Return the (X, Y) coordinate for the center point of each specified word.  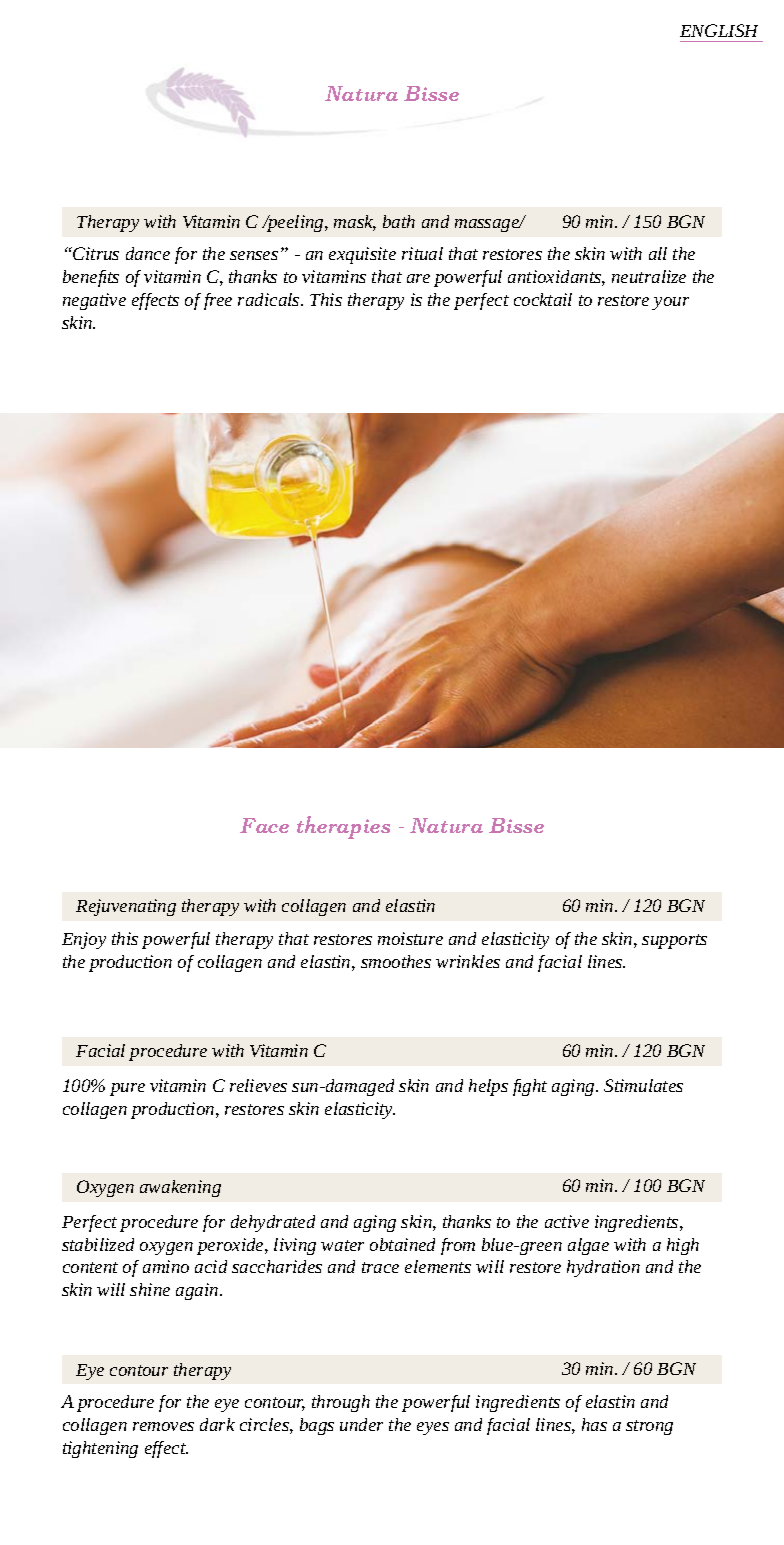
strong (649, 1427)
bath (399, 221)
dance (148, 253)
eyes (433, 1428)
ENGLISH (719, 30)
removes (163, 1426)
